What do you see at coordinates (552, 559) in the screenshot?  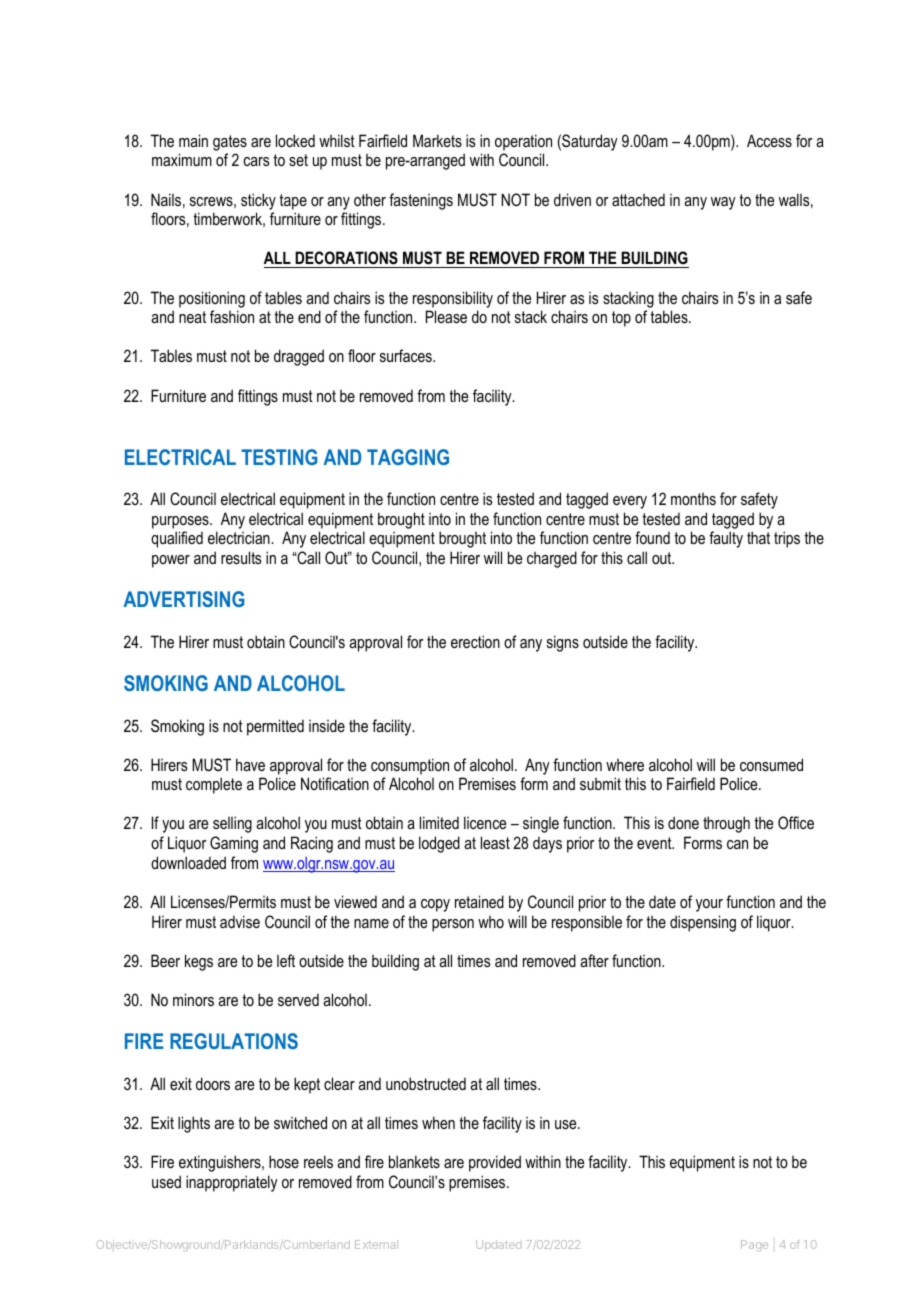 I see `charged` at bounding box center [552, 559].
